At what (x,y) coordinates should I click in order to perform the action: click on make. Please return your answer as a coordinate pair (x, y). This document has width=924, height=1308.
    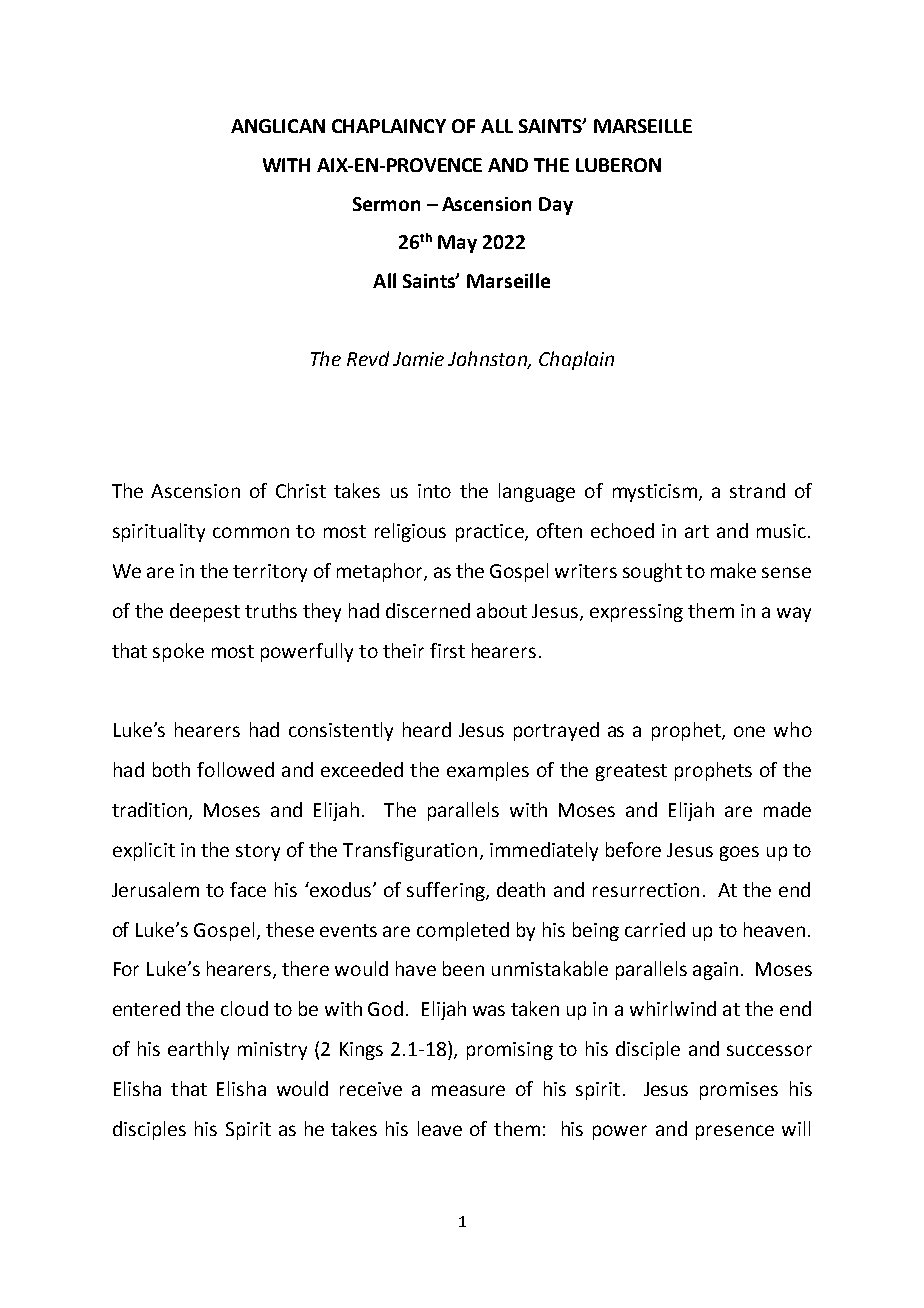
    Looking at the image, I should click on (733, 570).
